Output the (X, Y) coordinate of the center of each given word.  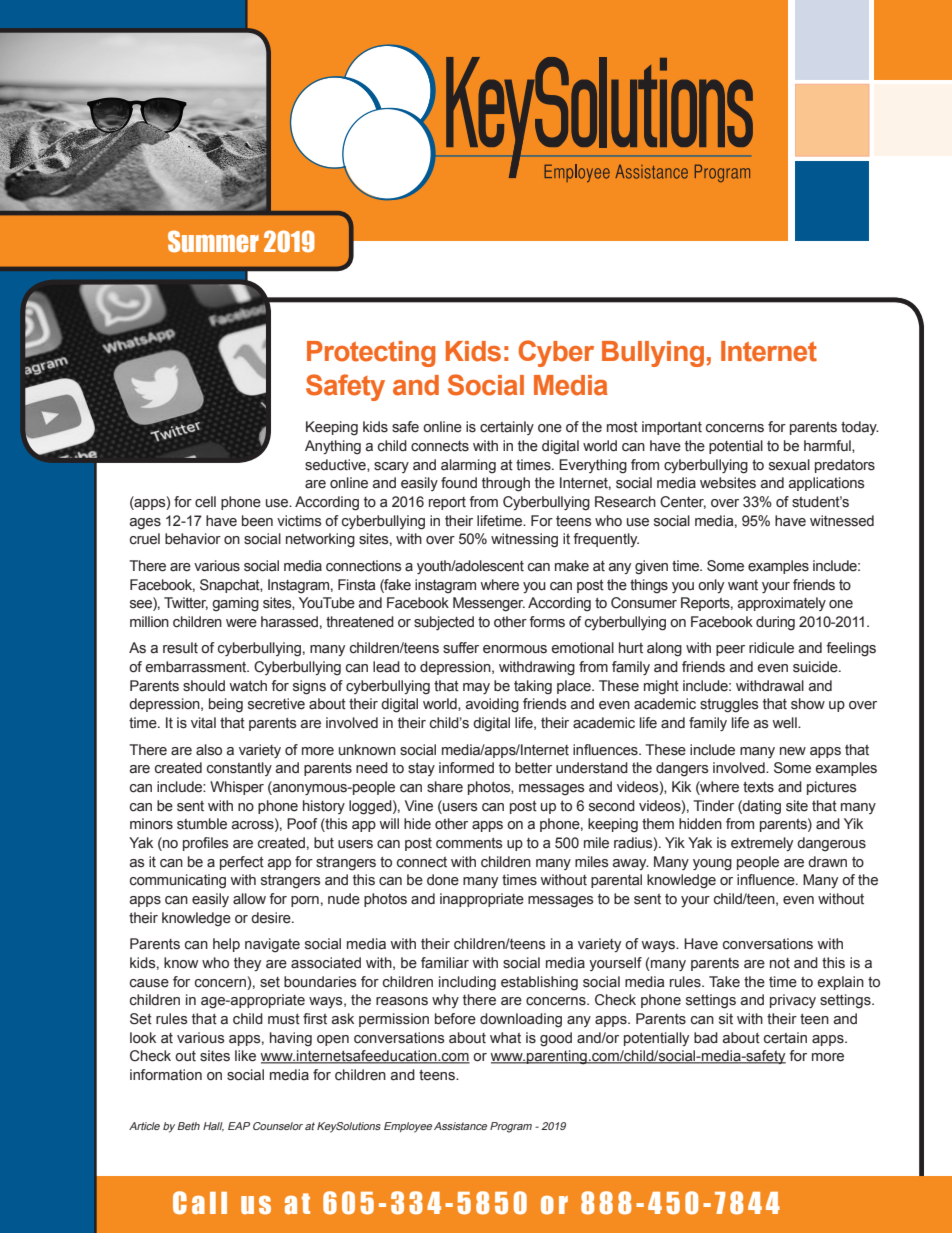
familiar (445, 963)
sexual (789, 465)
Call (200, 1203)
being (226, 705)
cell (205, 502)
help (226, 945)
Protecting (371, 354)
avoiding (492, 705)
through (506, 484)
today (860, 428)
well (785, 723)
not (780, 963)
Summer (213, 241)
